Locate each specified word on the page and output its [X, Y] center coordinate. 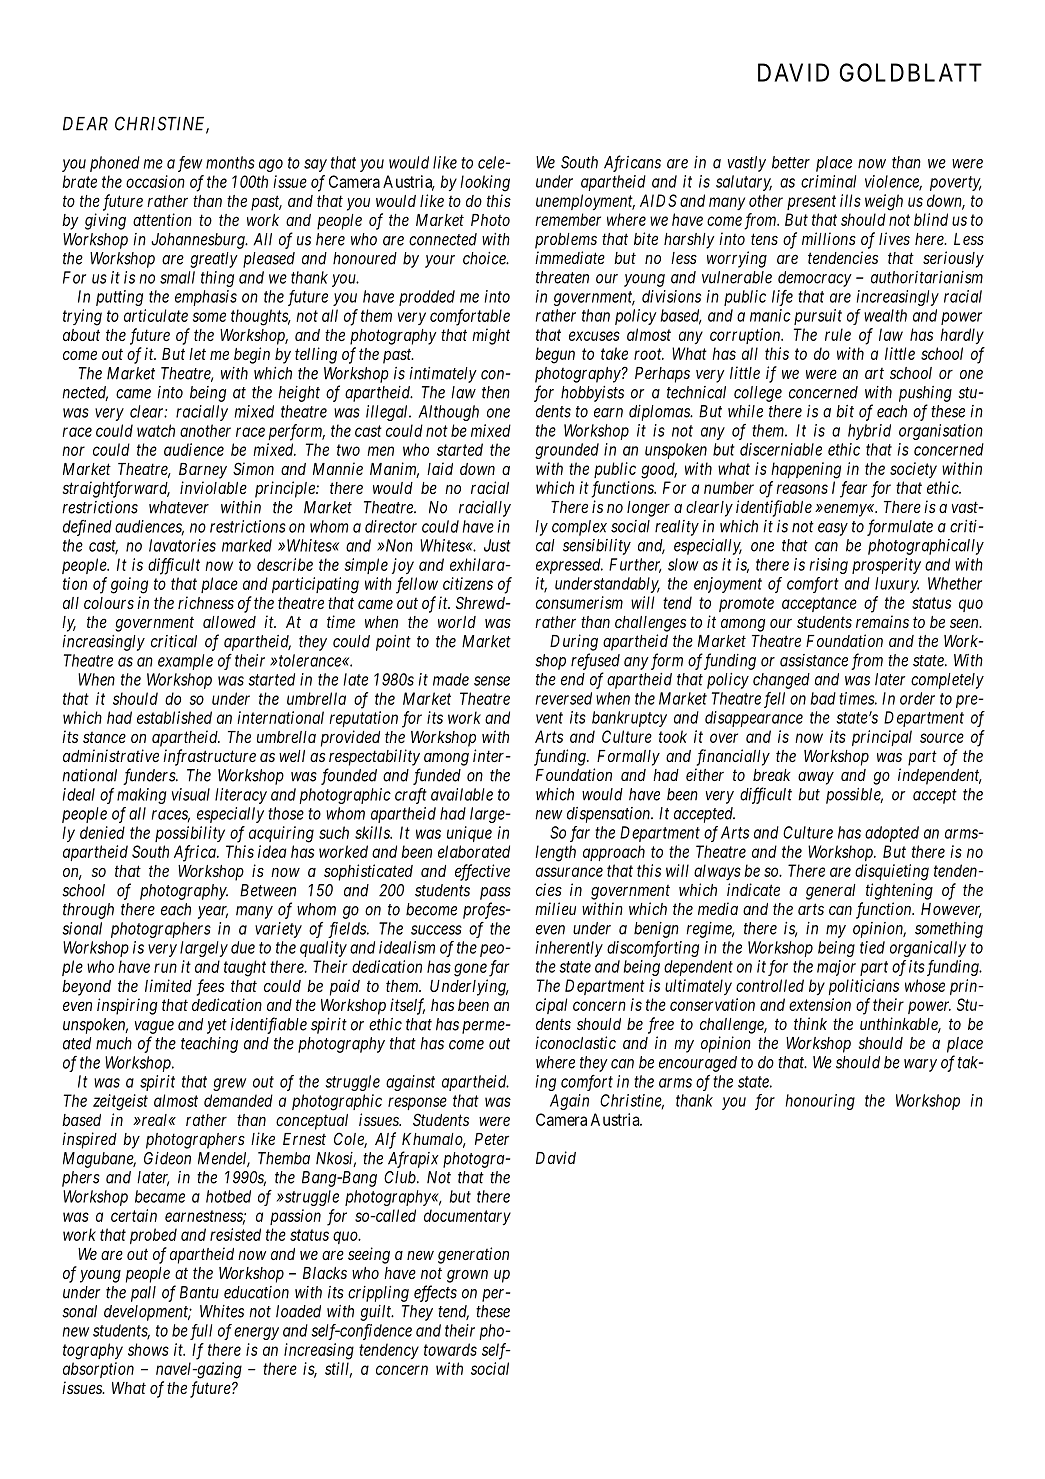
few [190, 164]
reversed [564, 698]
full [201, 1332]
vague [154, 1027]
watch [156, 430]
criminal [828, 181]
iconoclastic [575, 1042]
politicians [863, 987]
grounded [567, 451]
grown [467, 1276]
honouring [820, 1102]
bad [823, 698]
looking [485, 183]
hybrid [869, 432]
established [174, 717]
